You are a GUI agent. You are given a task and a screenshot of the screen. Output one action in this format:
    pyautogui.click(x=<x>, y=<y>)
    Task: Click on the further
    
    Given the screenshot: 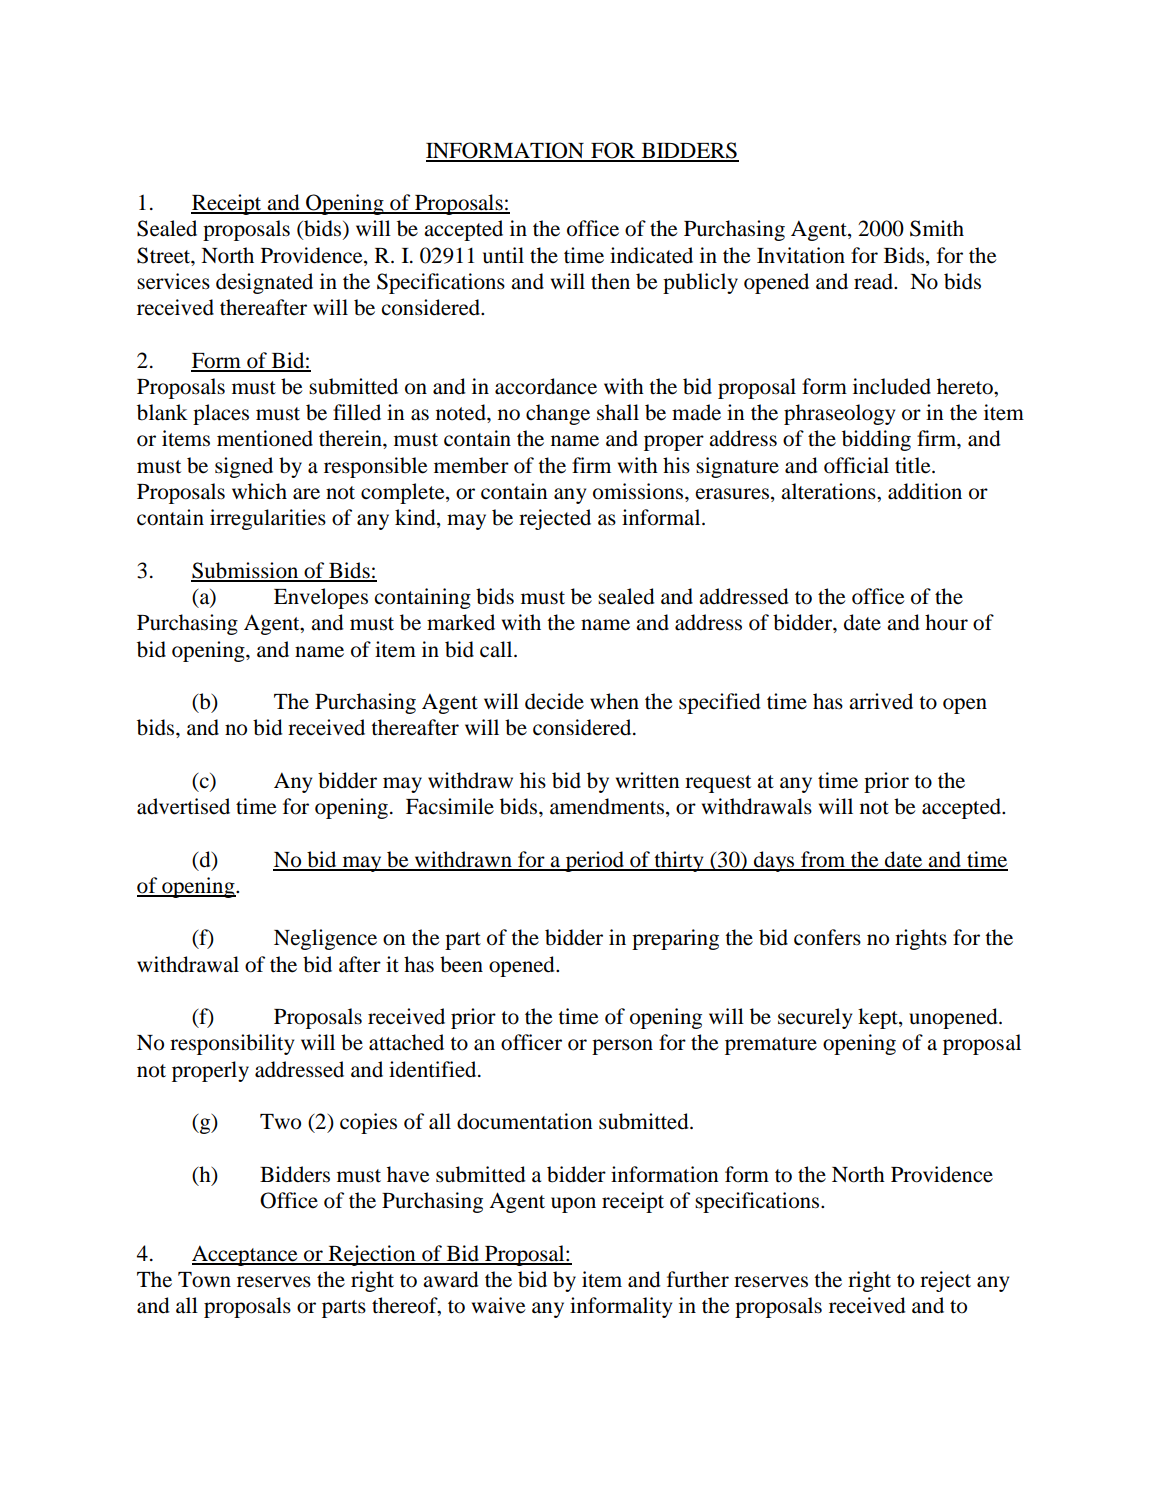 What is the action you would take?
    pyautogui.click(x=698, y=1279)
